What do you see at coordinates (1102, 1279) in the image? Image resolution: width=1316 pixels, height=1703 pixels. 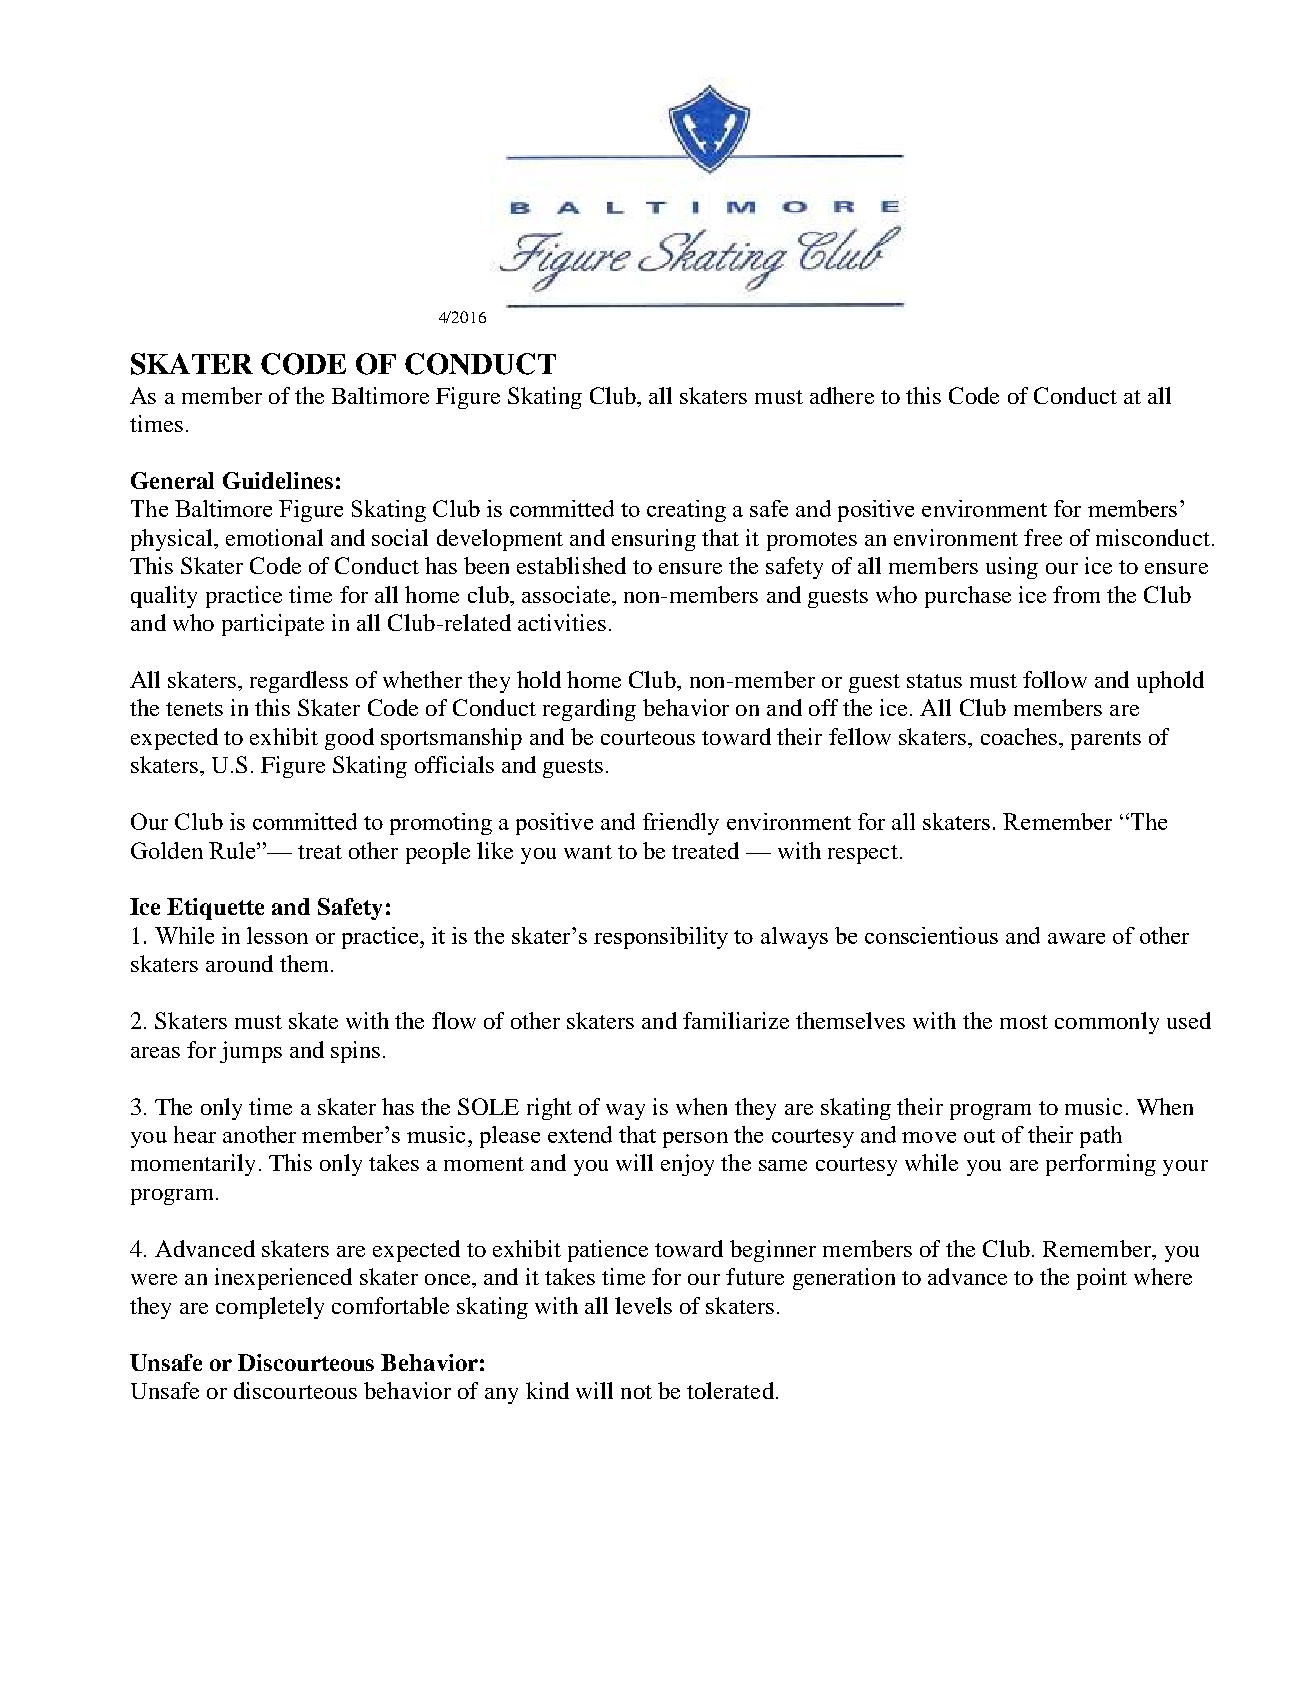 I see `point` at bounding box center [1102, 1279].
